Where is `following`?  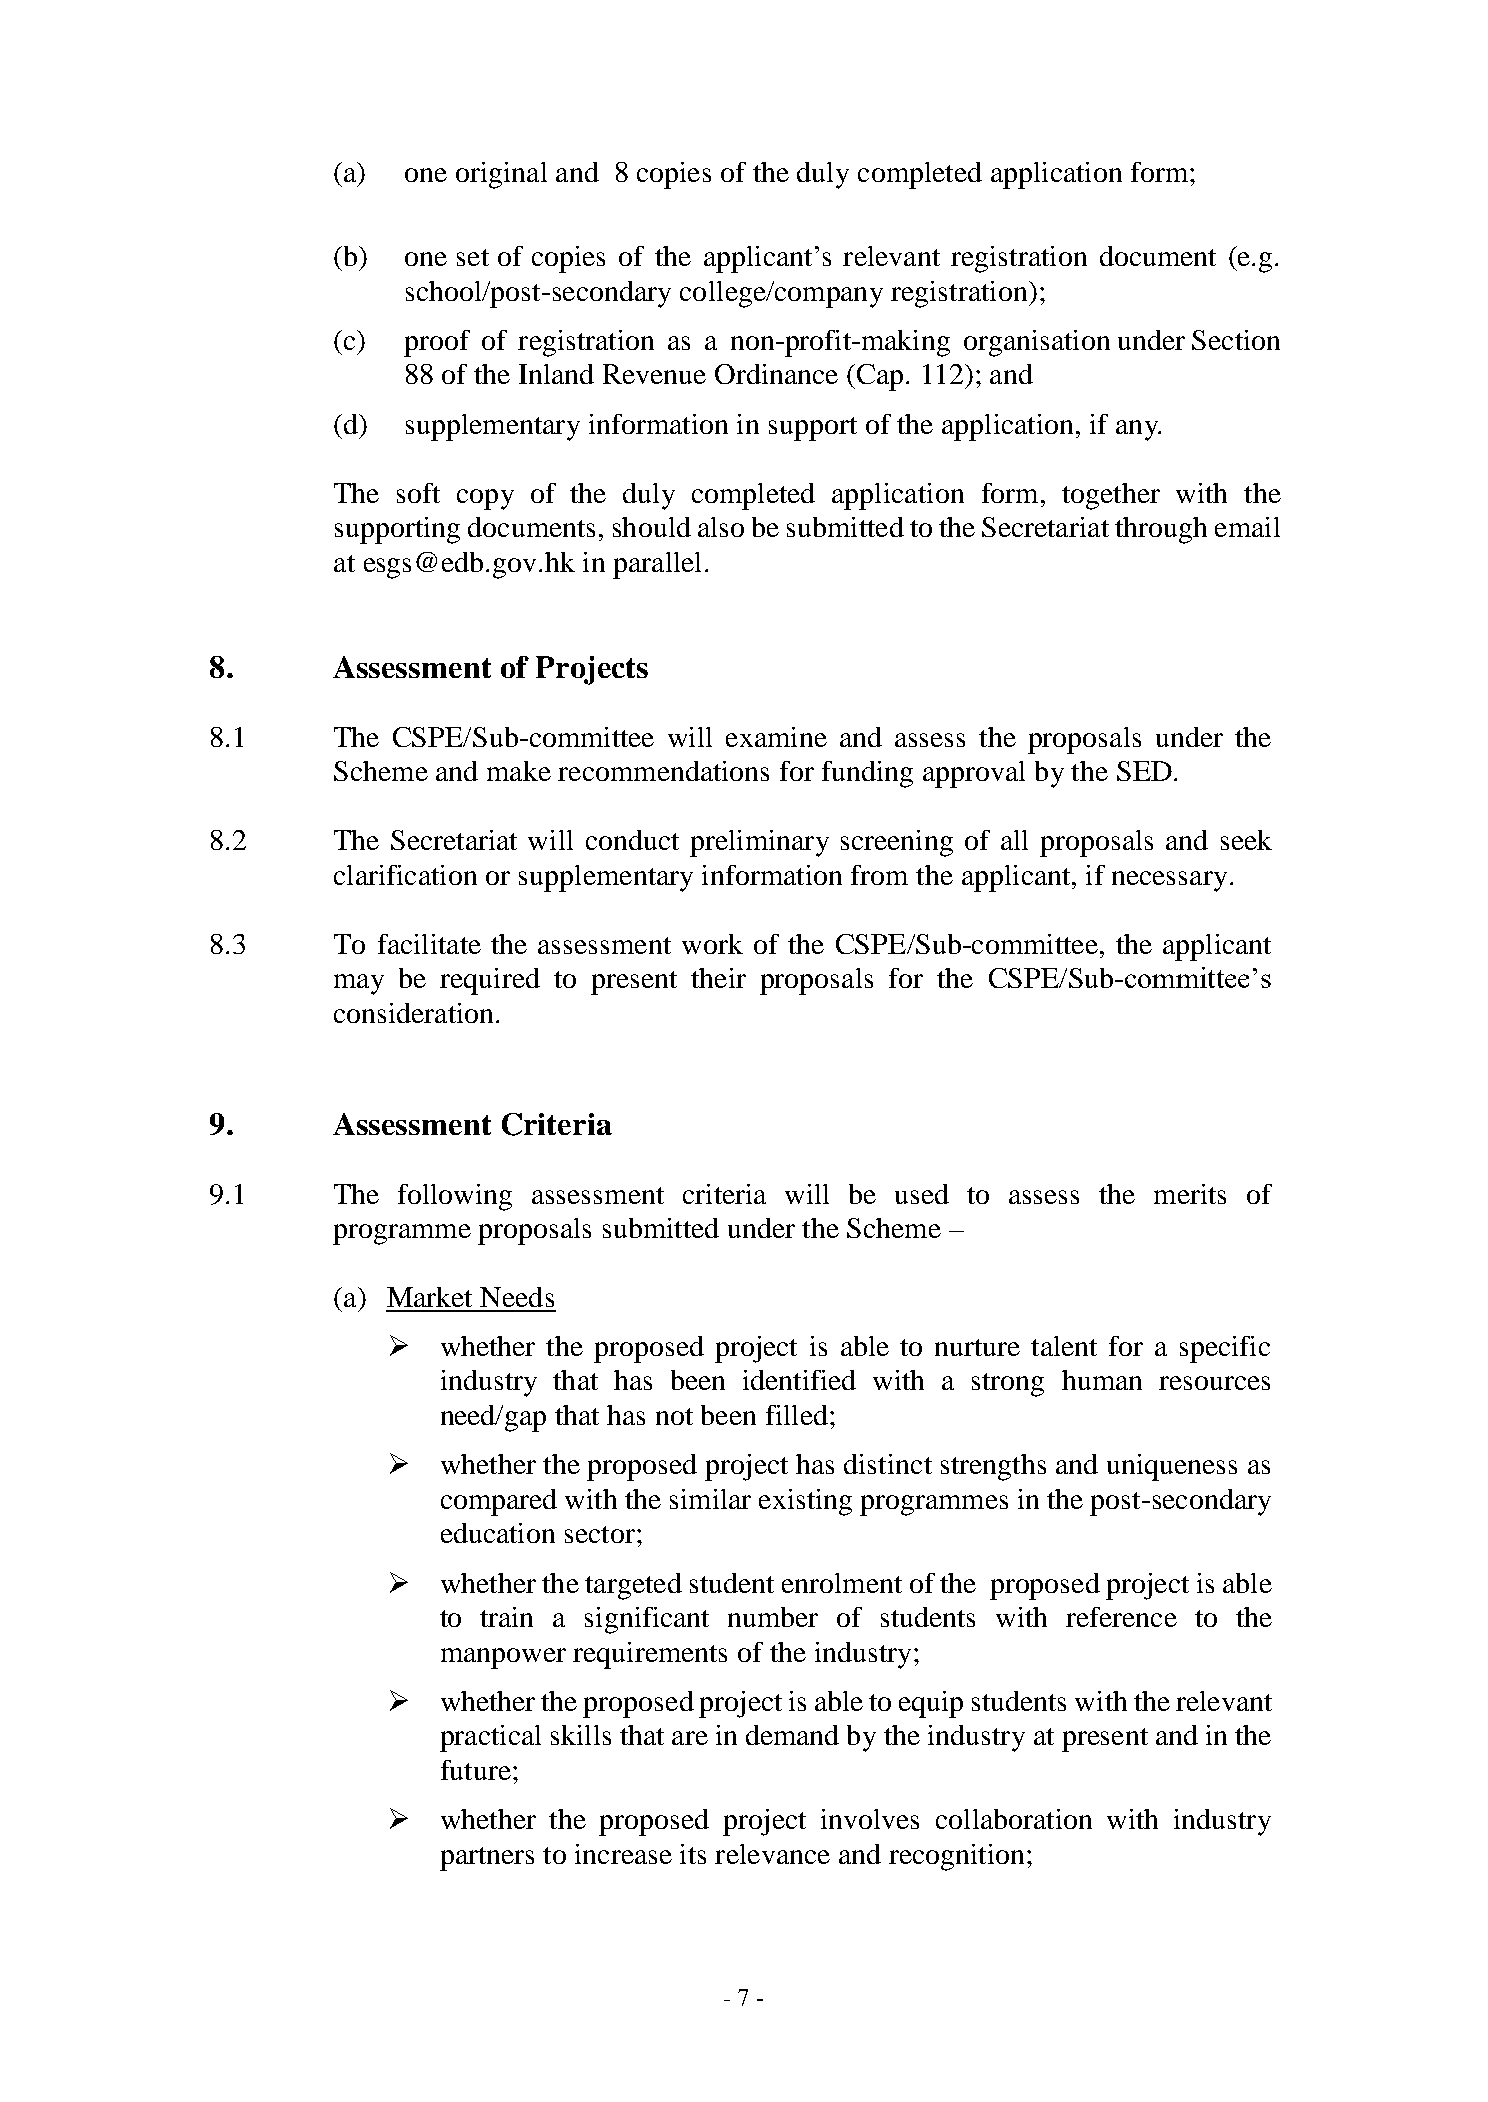 following is located at coordinates (455, 1197).
